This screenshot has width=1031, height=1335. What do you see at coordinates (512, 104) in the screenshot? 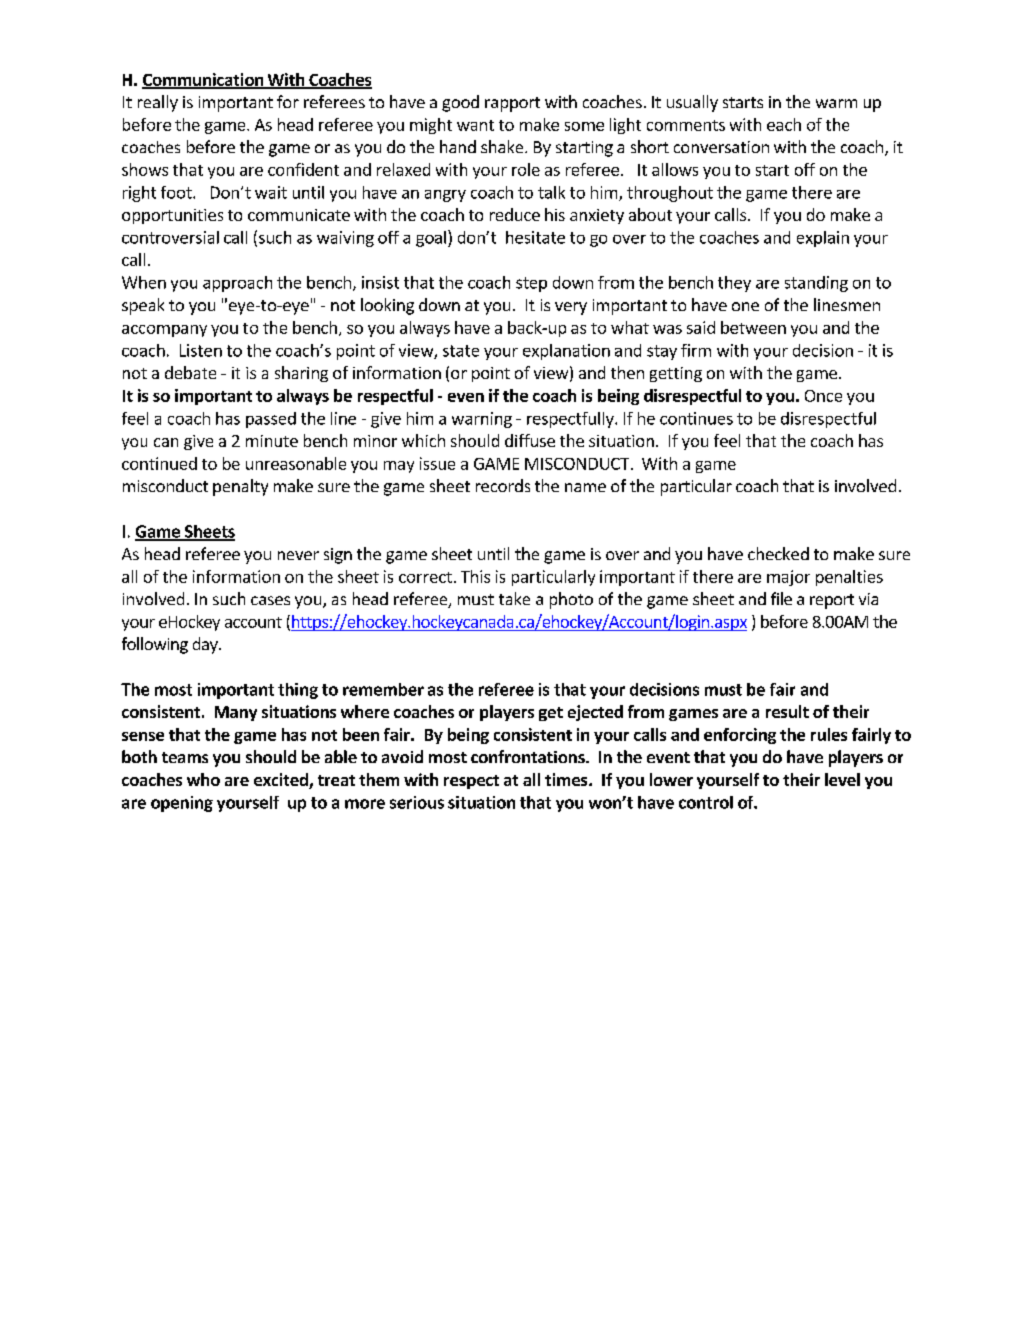
I see `rapport` at bounding box center [512, 104].
